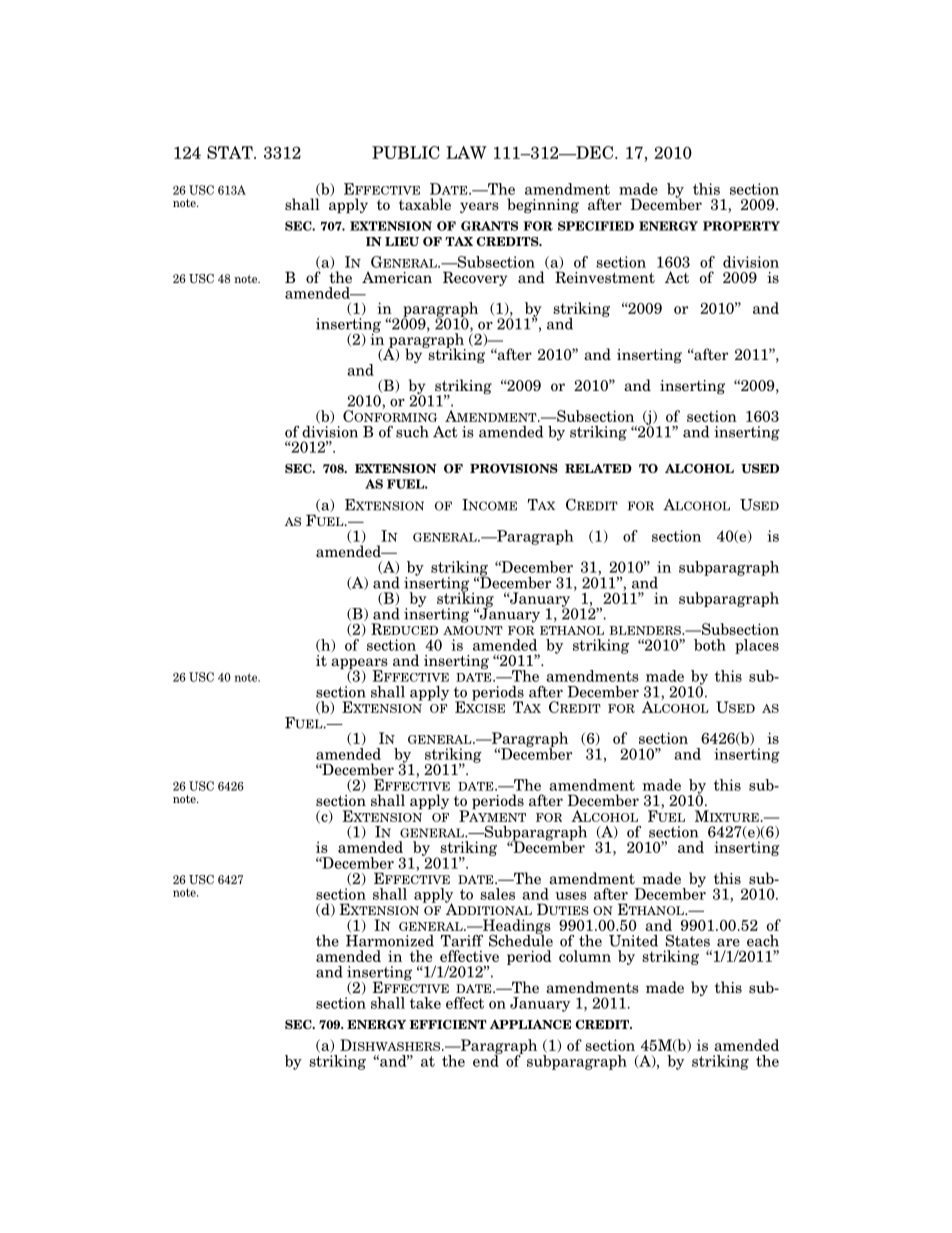  Describe the element at coordinates (425, 1003) in the screenshot. I see `take` at that location.
